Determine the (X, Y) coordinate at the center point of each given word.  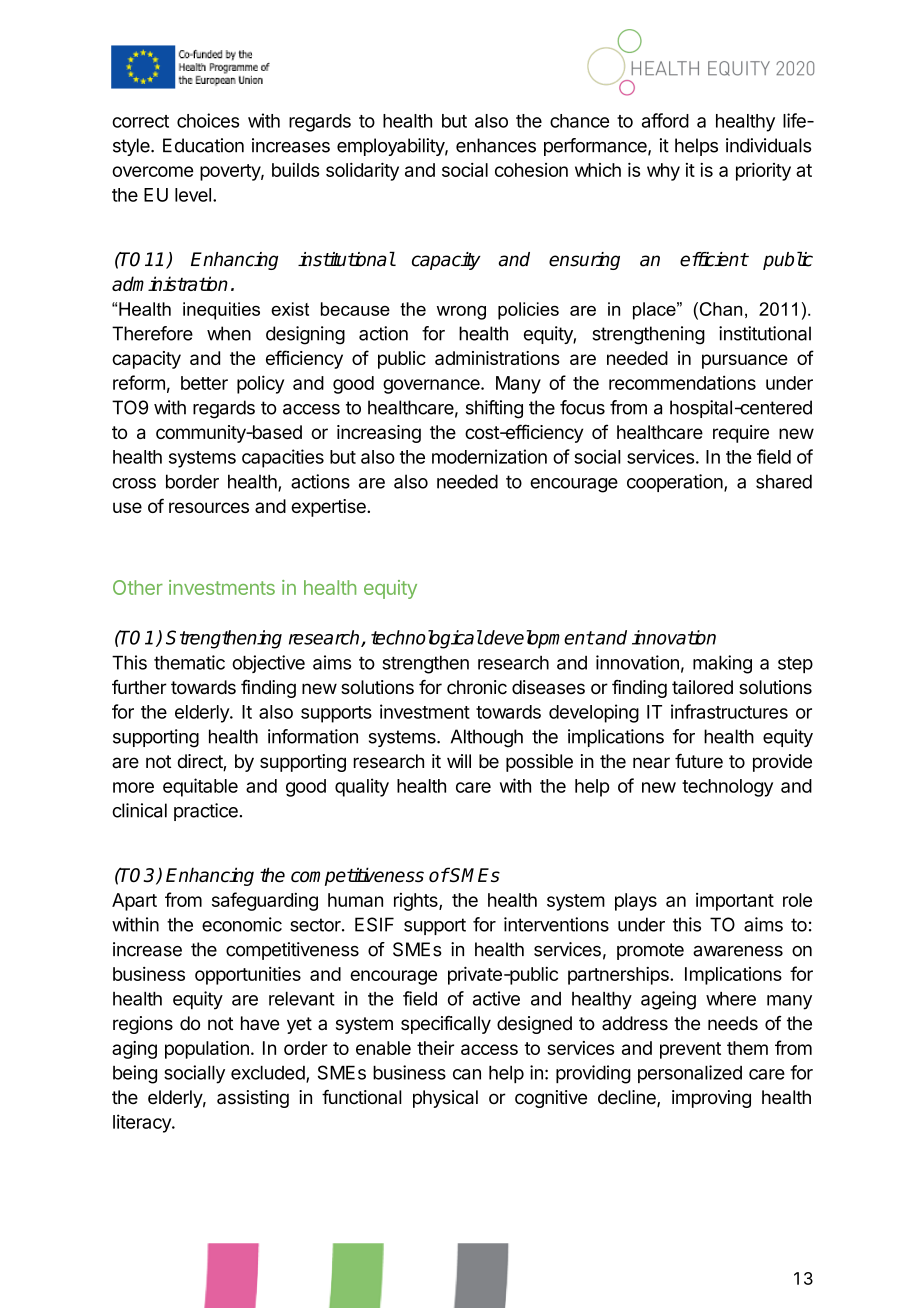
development (538, 639)
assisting (253, 1099)
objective (268, 664)
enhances (496, 145)
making (722, 664)
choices (208, 120)
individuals (768, 145)
